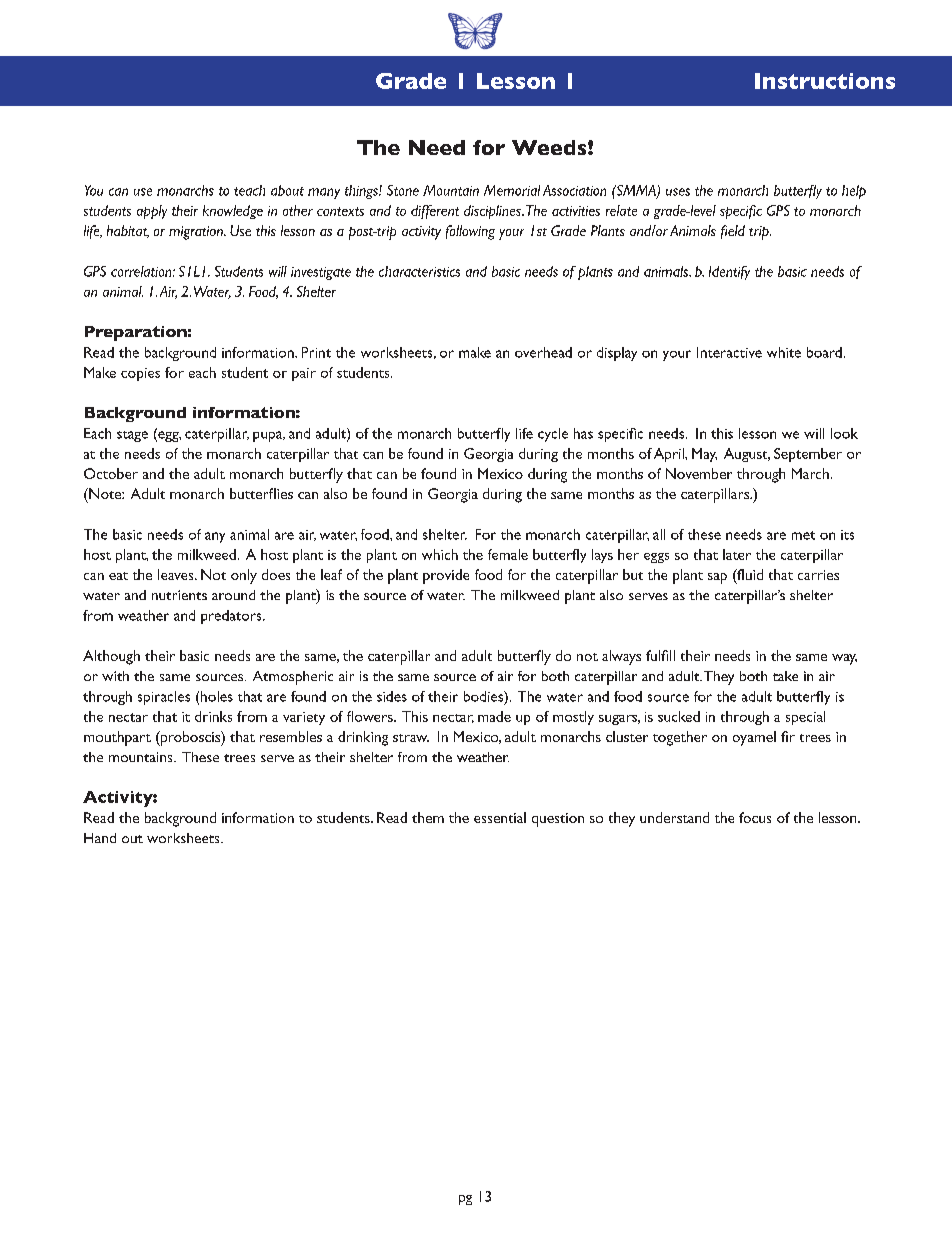 This page has height=1233, width=952. I want to click on characteristics, so click(419, 271).
